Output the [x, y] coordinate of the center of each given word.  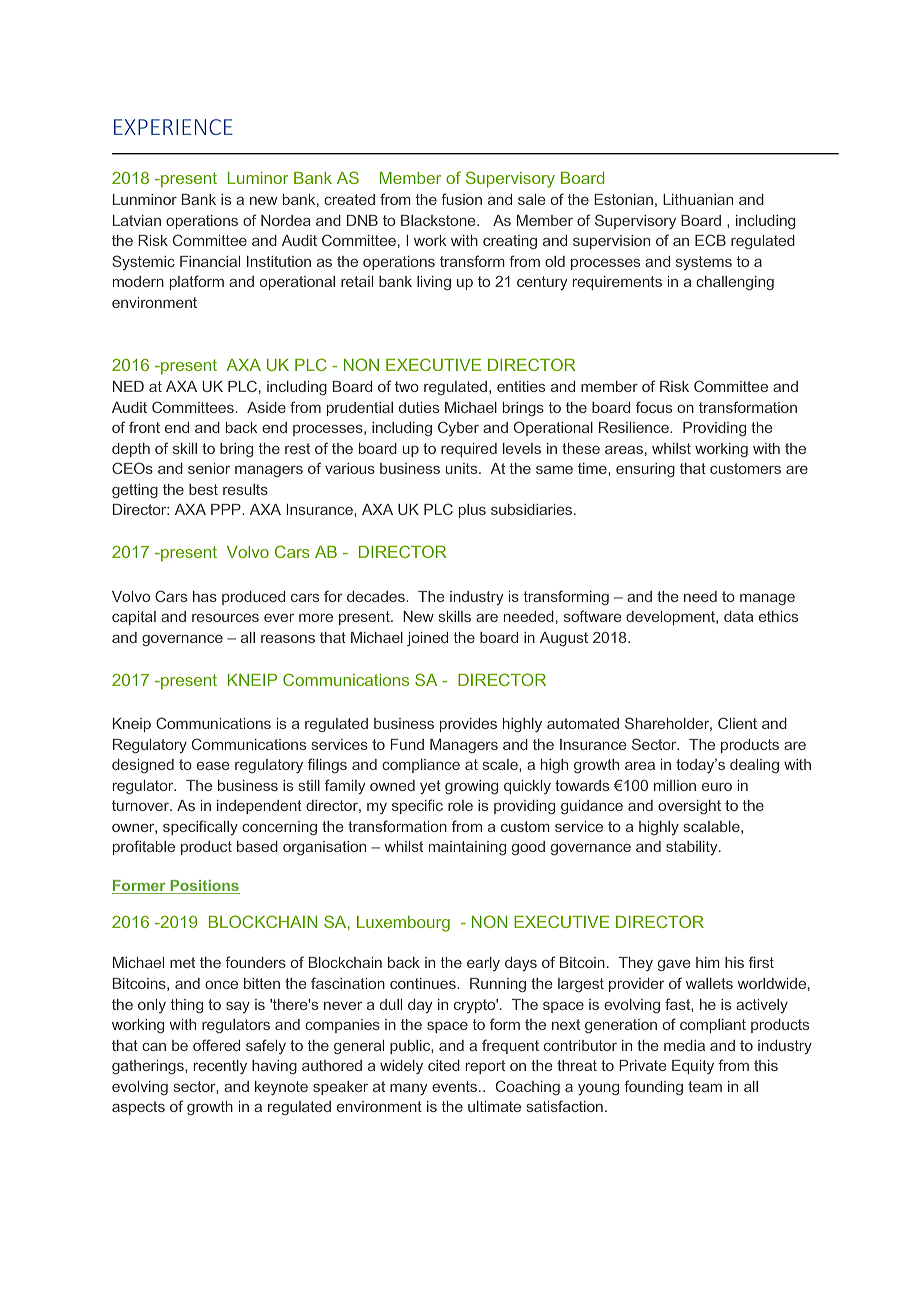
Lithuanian [698, 199]
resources [225, 617]
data [738, 616]
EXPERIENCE [173, 127]
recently [220, 1067]
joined [427, 639]
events [456, 1086]
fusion [461, 199]
